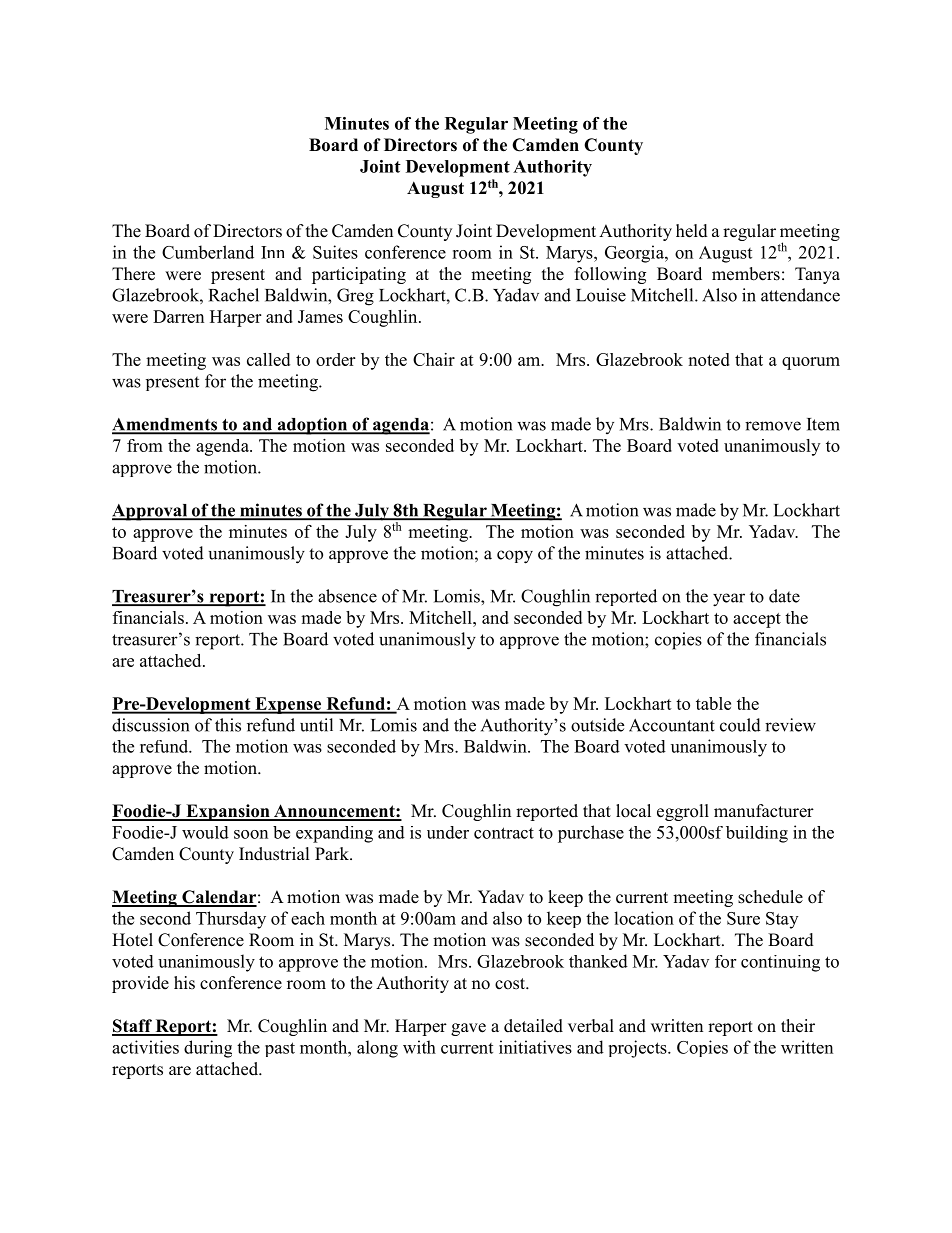  What do you see at coordinates (359, 275) in the screenshot?
I see `participating` at bounding box center [359, 275].
